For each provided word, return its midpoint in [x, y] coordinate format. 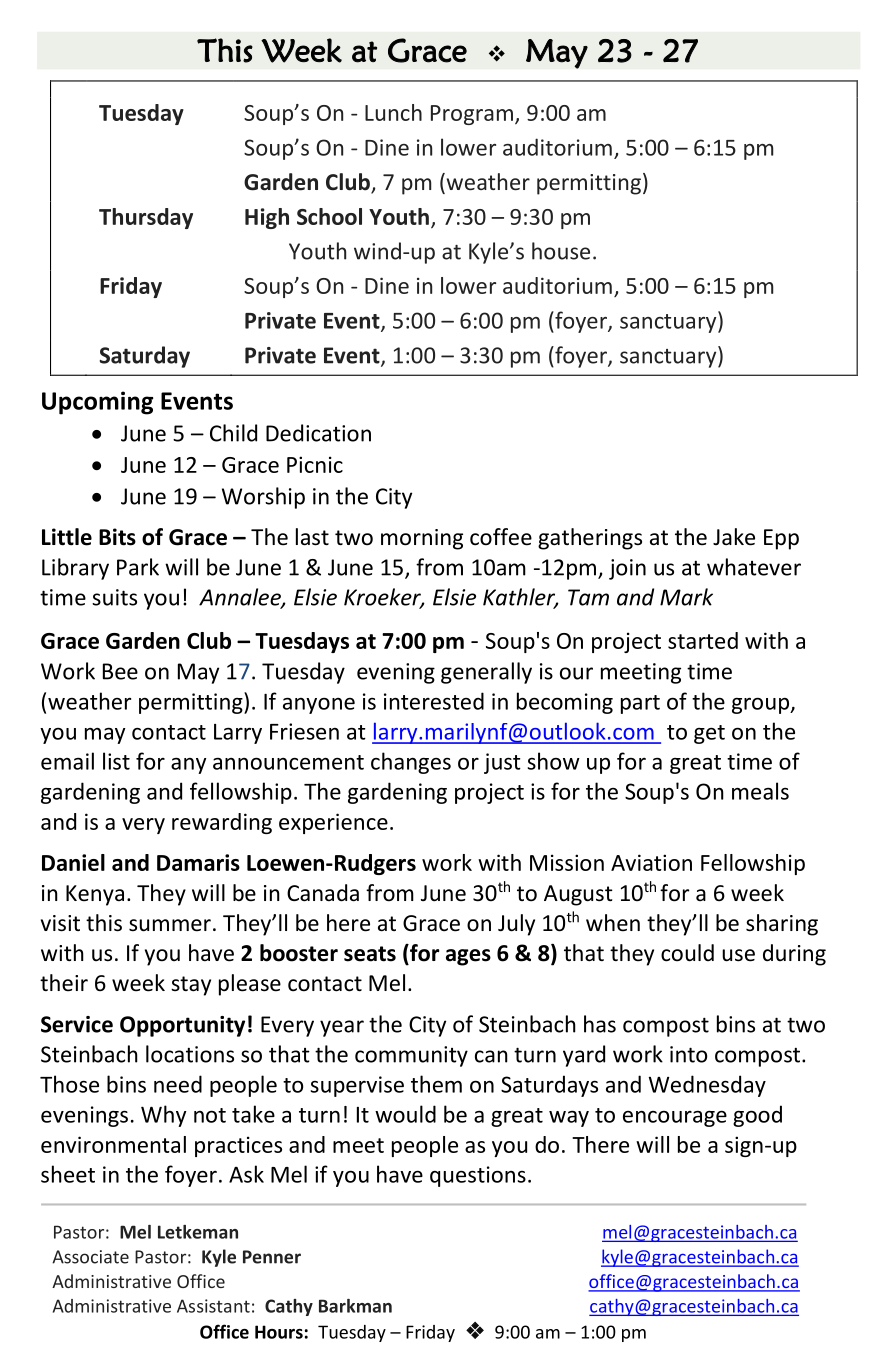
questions [478, 1176]
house [561, 251]
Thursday [146, 218]
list [116, 761]
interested [434, 701]
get [709, 734]
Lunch [393, 112]
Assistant [213, 1306]
